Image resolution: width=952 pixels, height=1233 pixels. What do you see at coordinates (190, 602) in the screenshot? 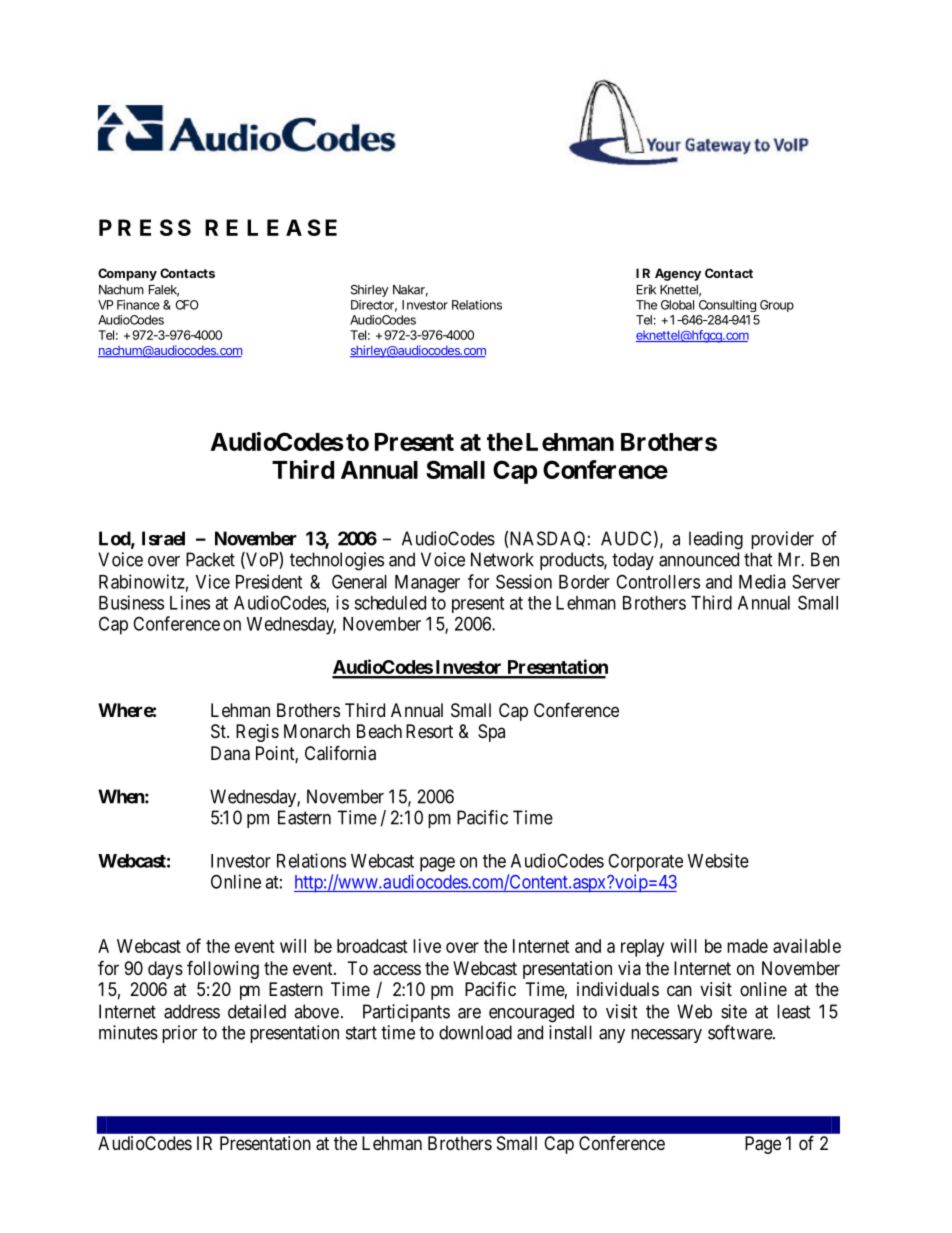
I see `Lines` at bounding box center [190, 602].
